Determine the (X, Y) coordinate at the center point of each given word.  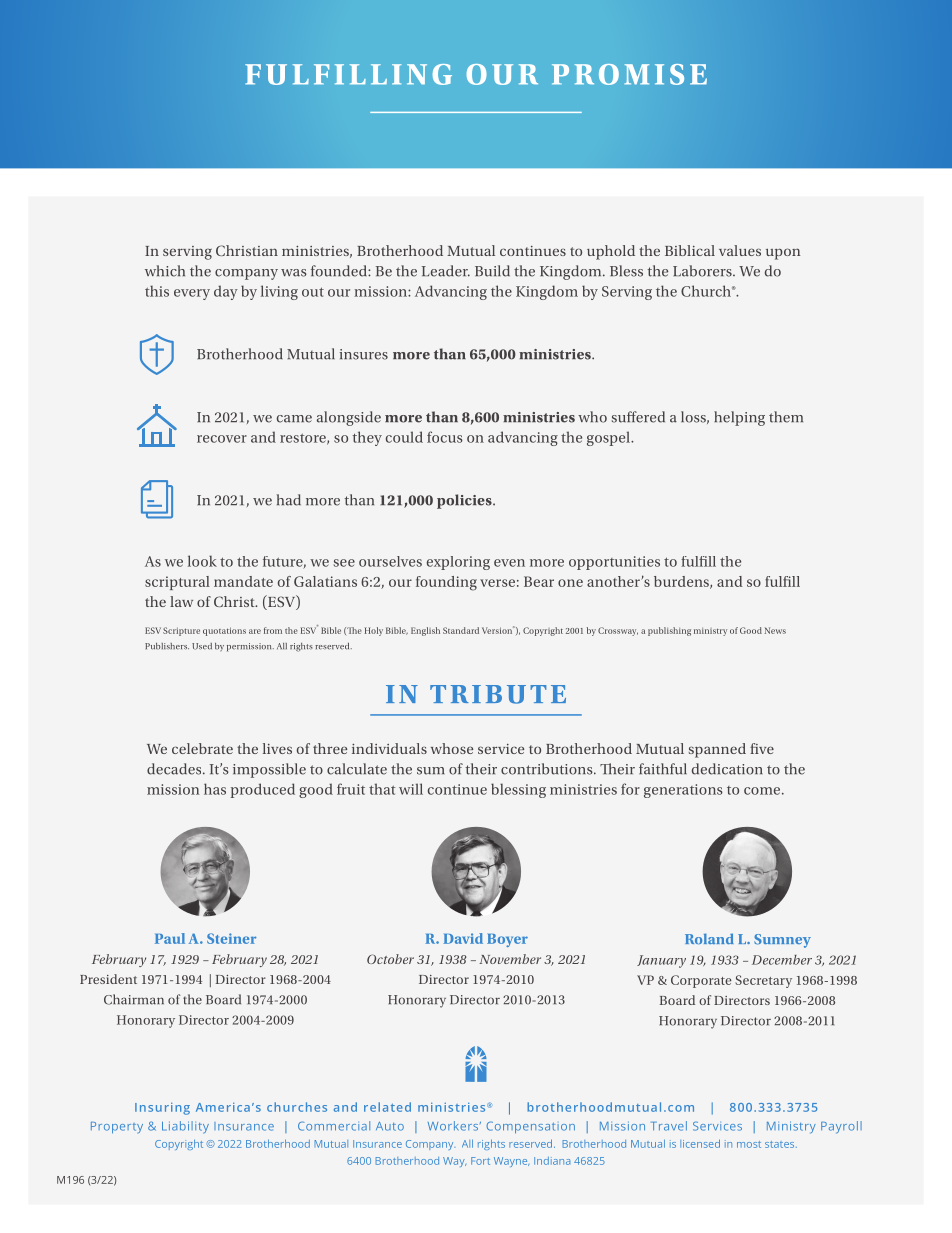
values (740, 250)
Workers (454, 1126)
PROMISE (629, 74)
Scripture (181, 631)
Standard (461, 630)
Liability (185, 1127)
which (165, 271)
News (775, 630)
